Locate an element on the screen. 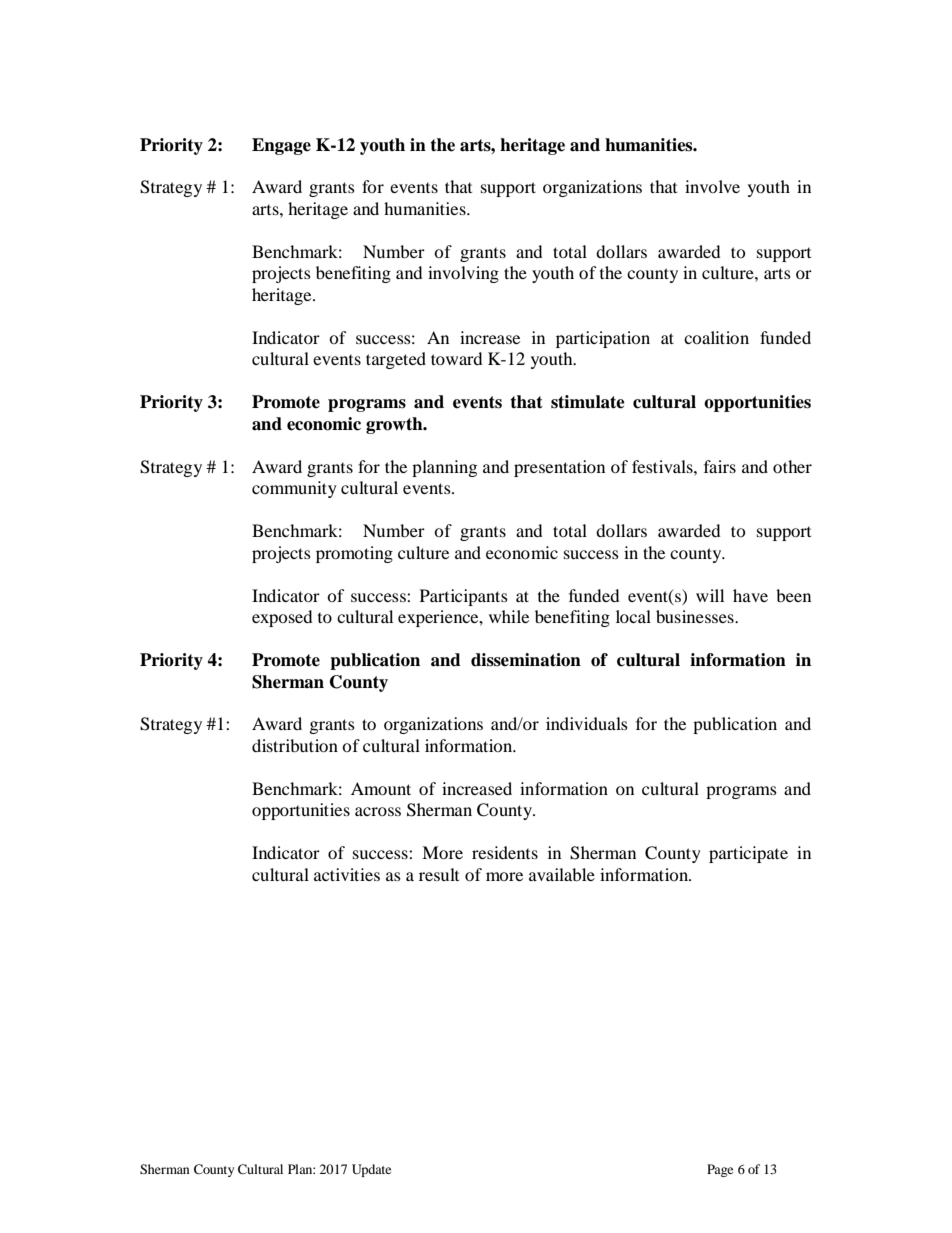  businesses is located at coordinates (696, 616).
